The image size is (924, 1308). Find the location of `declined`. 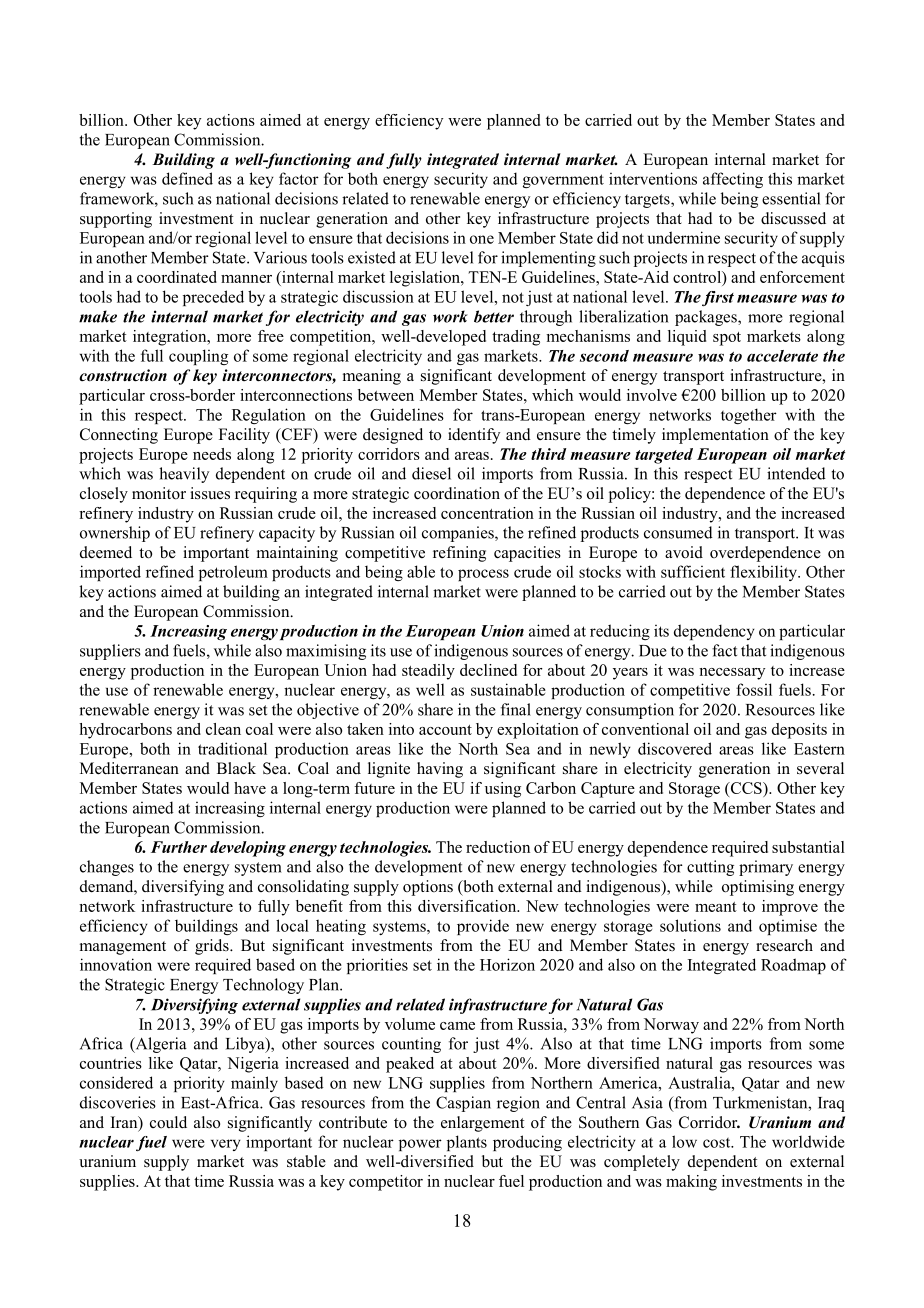

declined is located at coordinates (488, 670).
